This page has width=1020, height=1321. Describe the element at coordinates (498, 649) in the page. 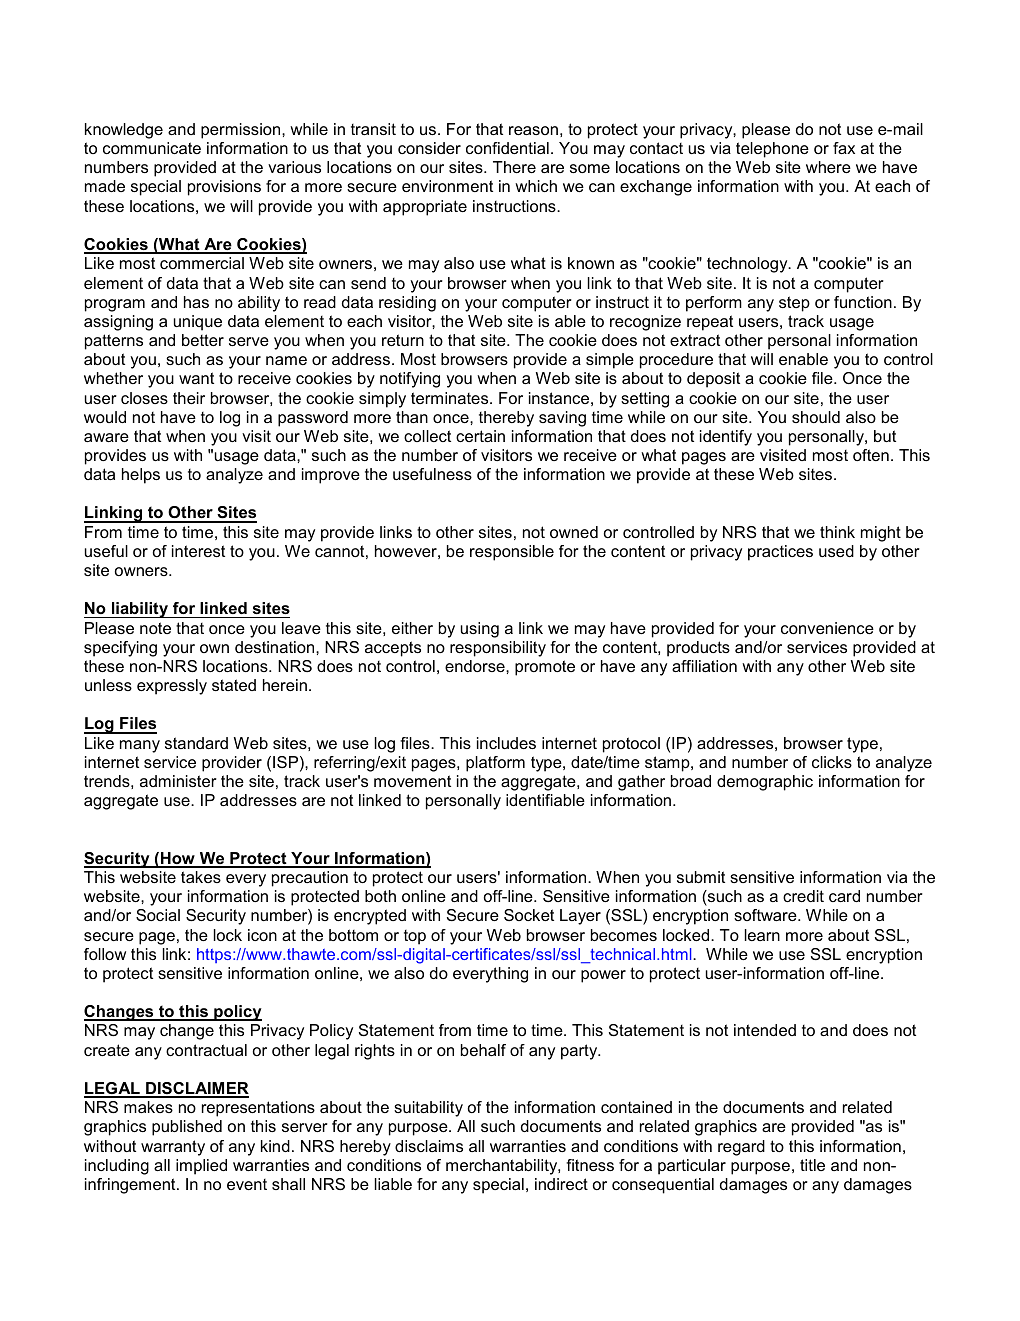

I see `responsibility` at that location.
